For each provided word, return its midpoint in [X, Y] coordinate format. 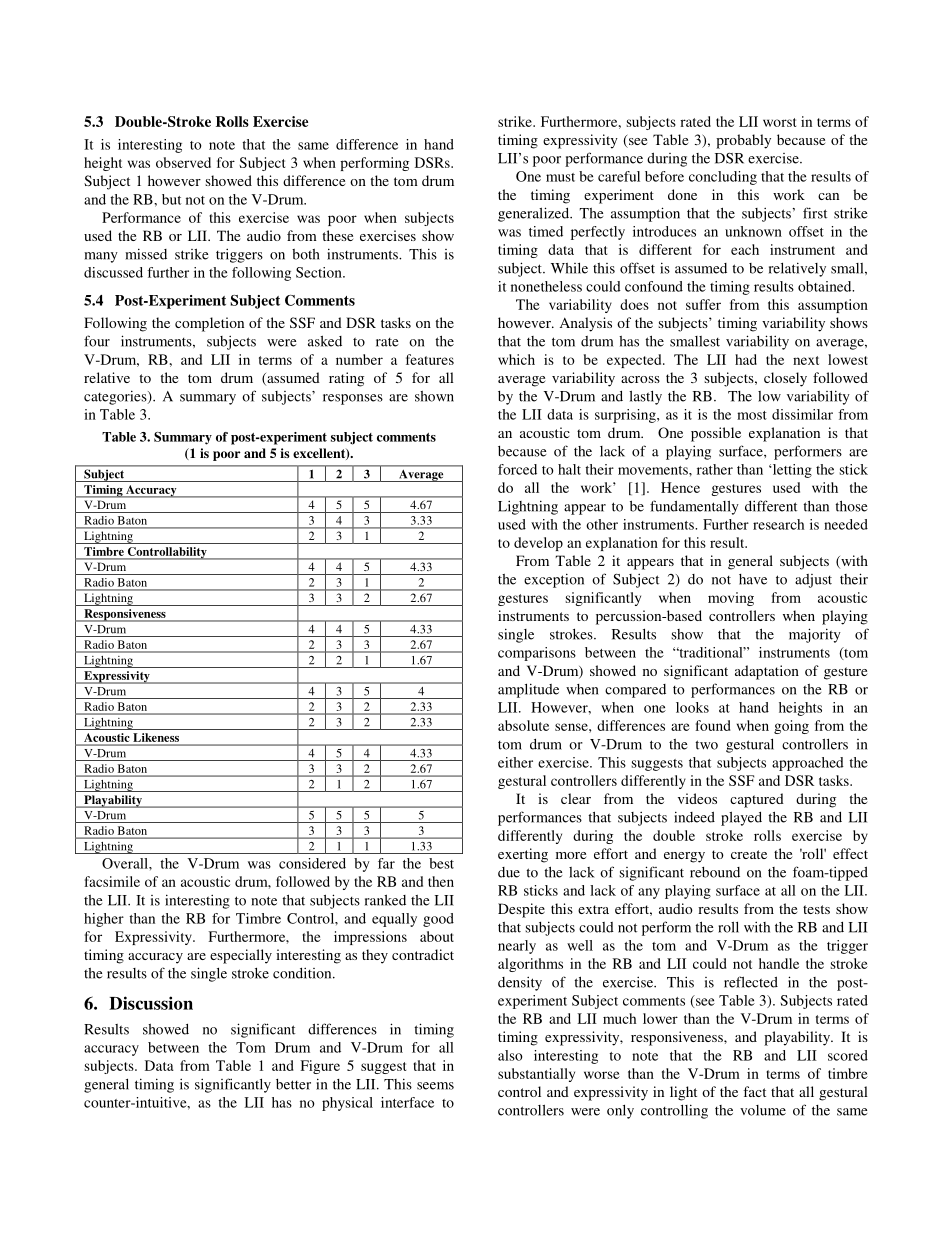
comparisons [537, 654]
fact [754, 1091]
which [516, 359]
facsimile [112, 881]
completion [209, 324]
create [749, 854]
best [441, 863]
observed [183, 162]
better [293, 1084]
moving [731, 599]
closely [785, 379]
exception [554, 580]
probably [743, 141]
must [560, 177]
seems [435, 1086]
